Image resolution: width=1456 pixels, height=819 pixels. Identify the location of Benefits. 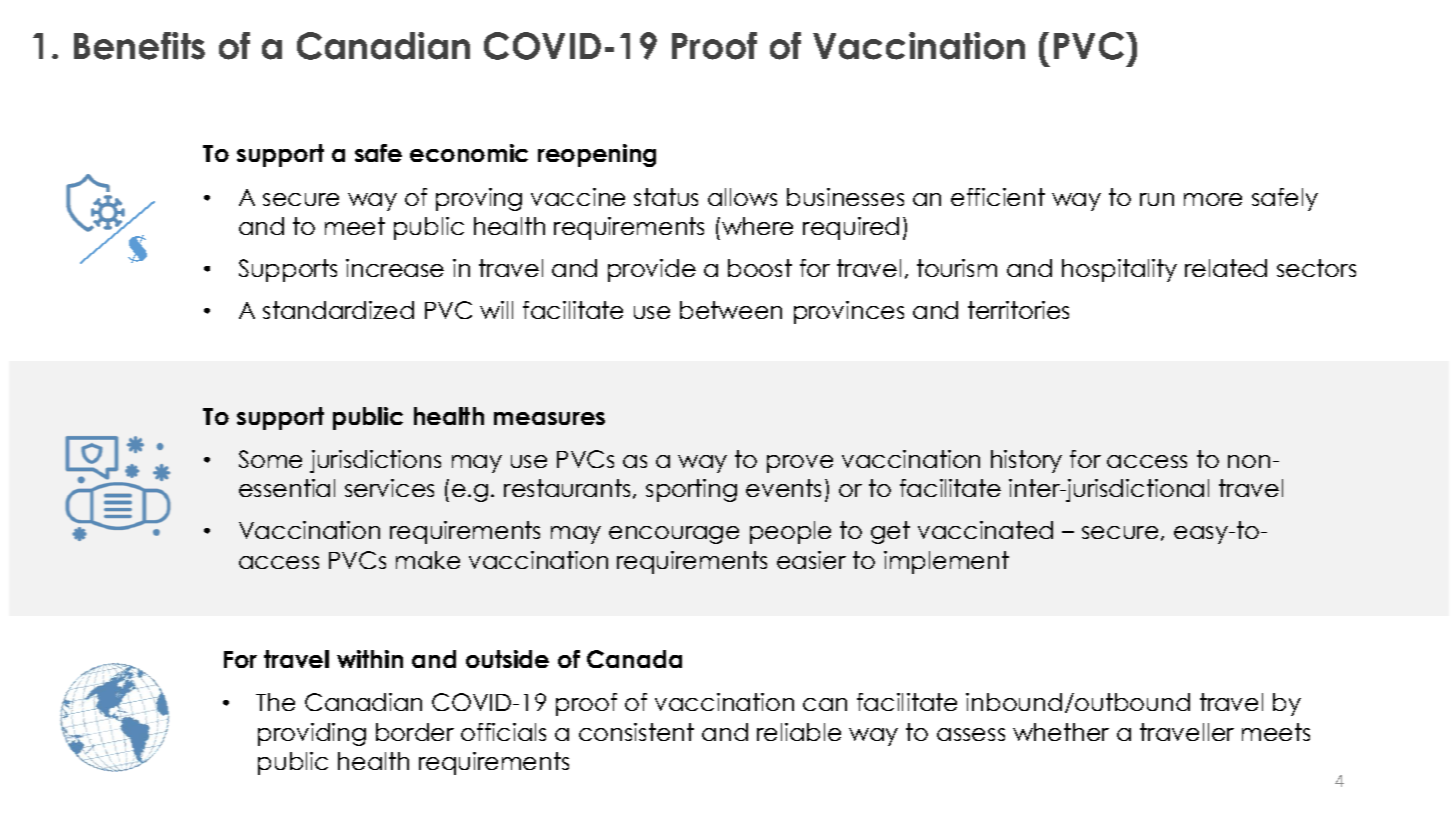
(139, 46).
